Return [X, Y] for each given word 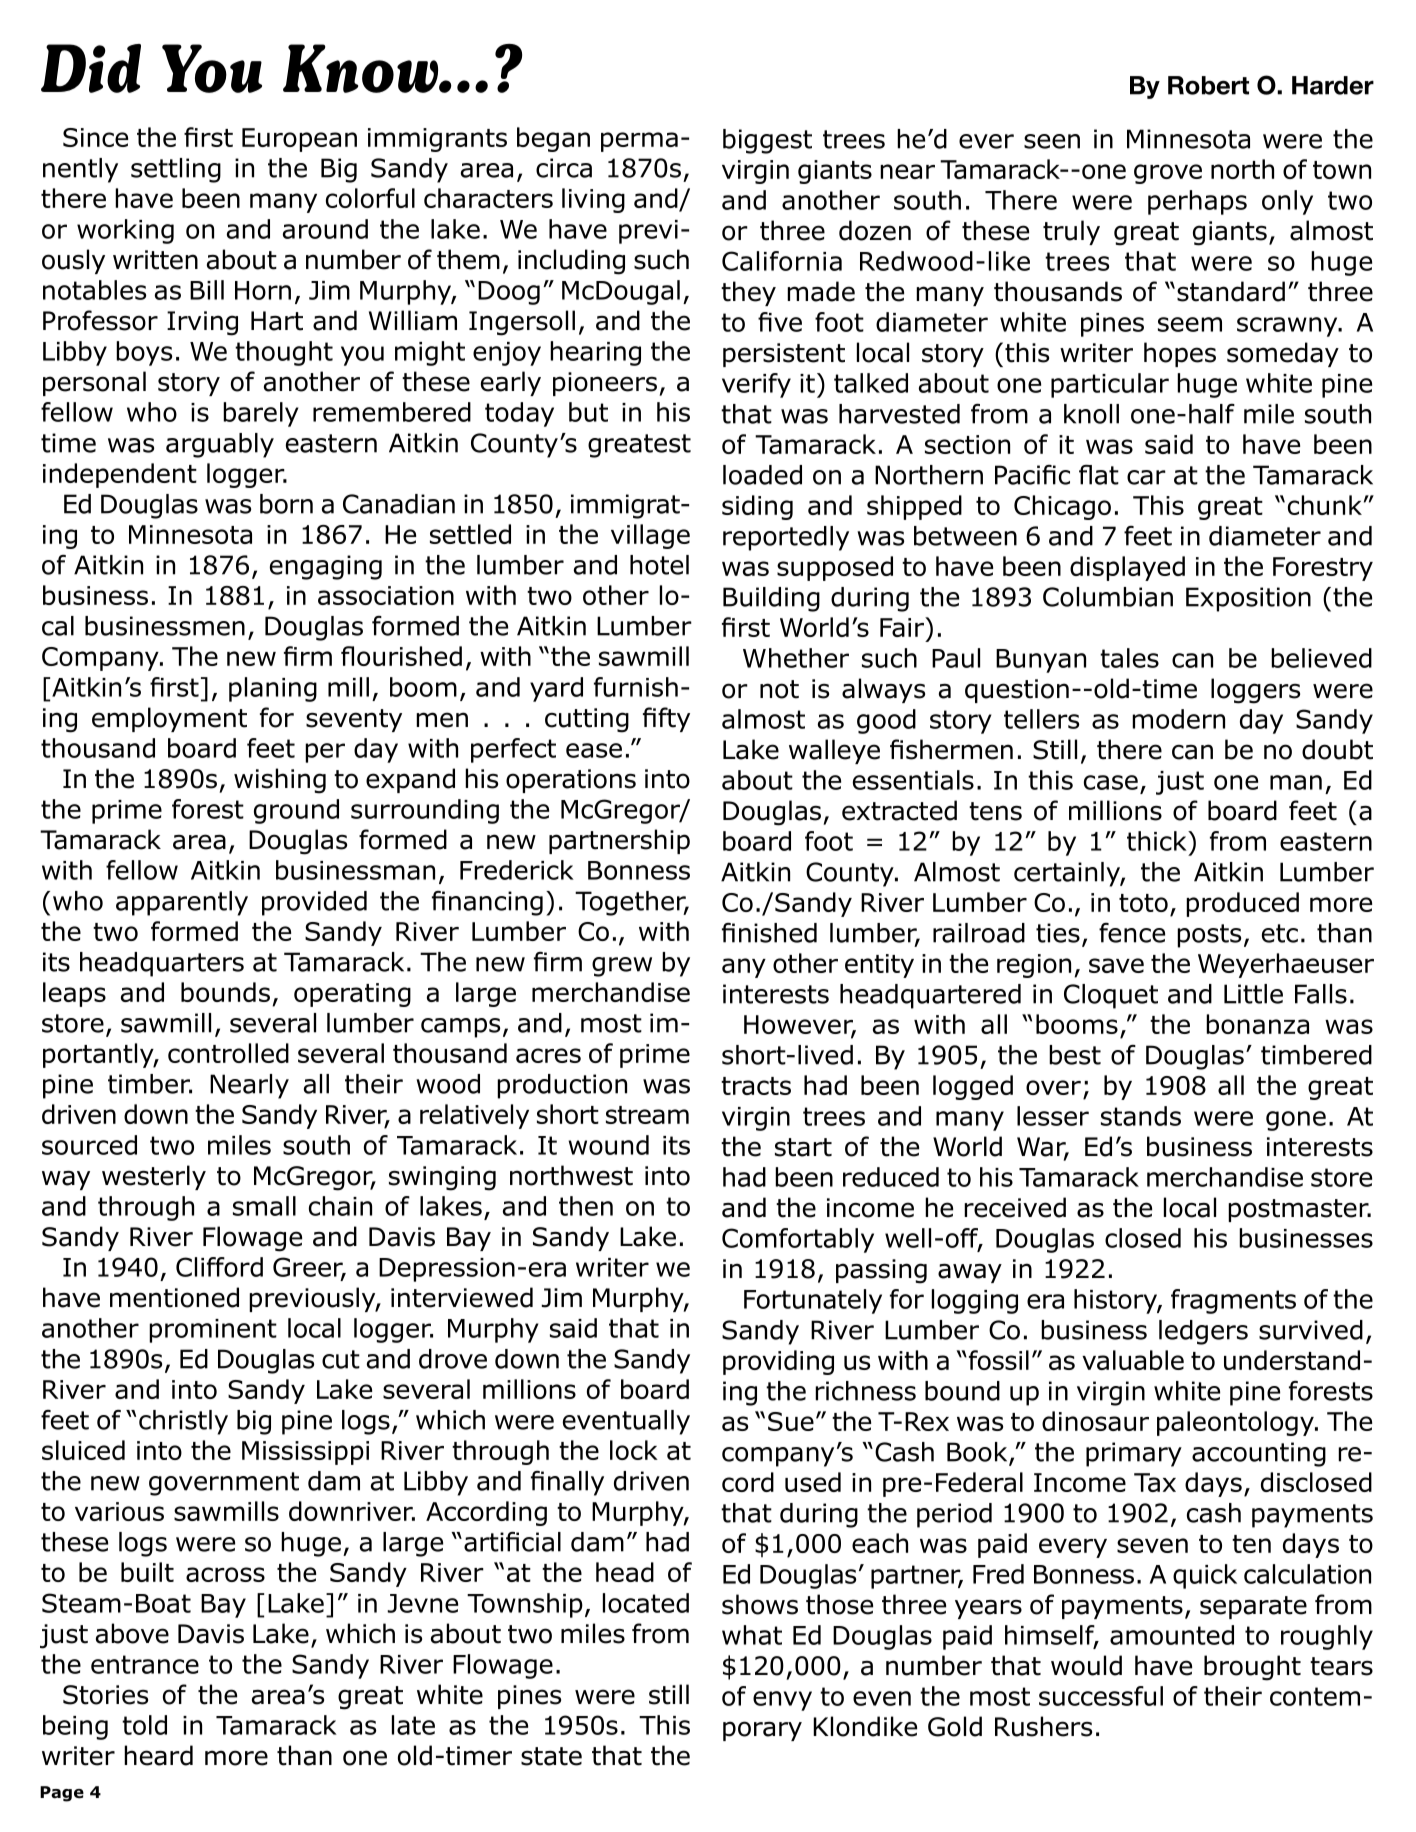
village [650, 536]
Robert [1208, 85]
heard [158, 1755]
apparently [182, 903]
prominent [213, 1331]
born [286, 504]
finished [769, 933]
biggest [767, 141]
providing [778, 1362]
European [299, 140]
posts [1209, 936]
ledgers [1203, 1332]
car [1146, 477]
